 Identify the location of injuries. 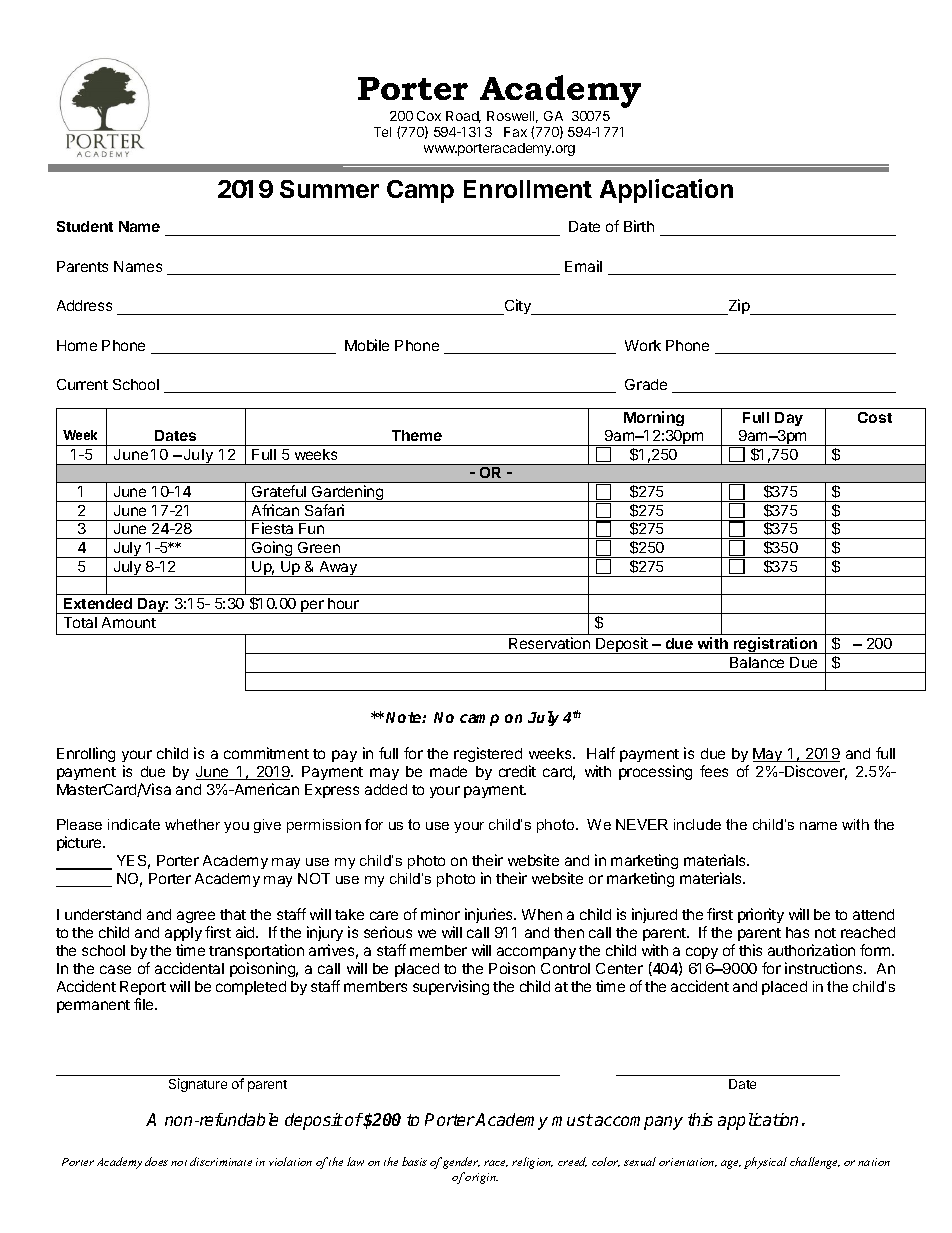
(490, 915).
